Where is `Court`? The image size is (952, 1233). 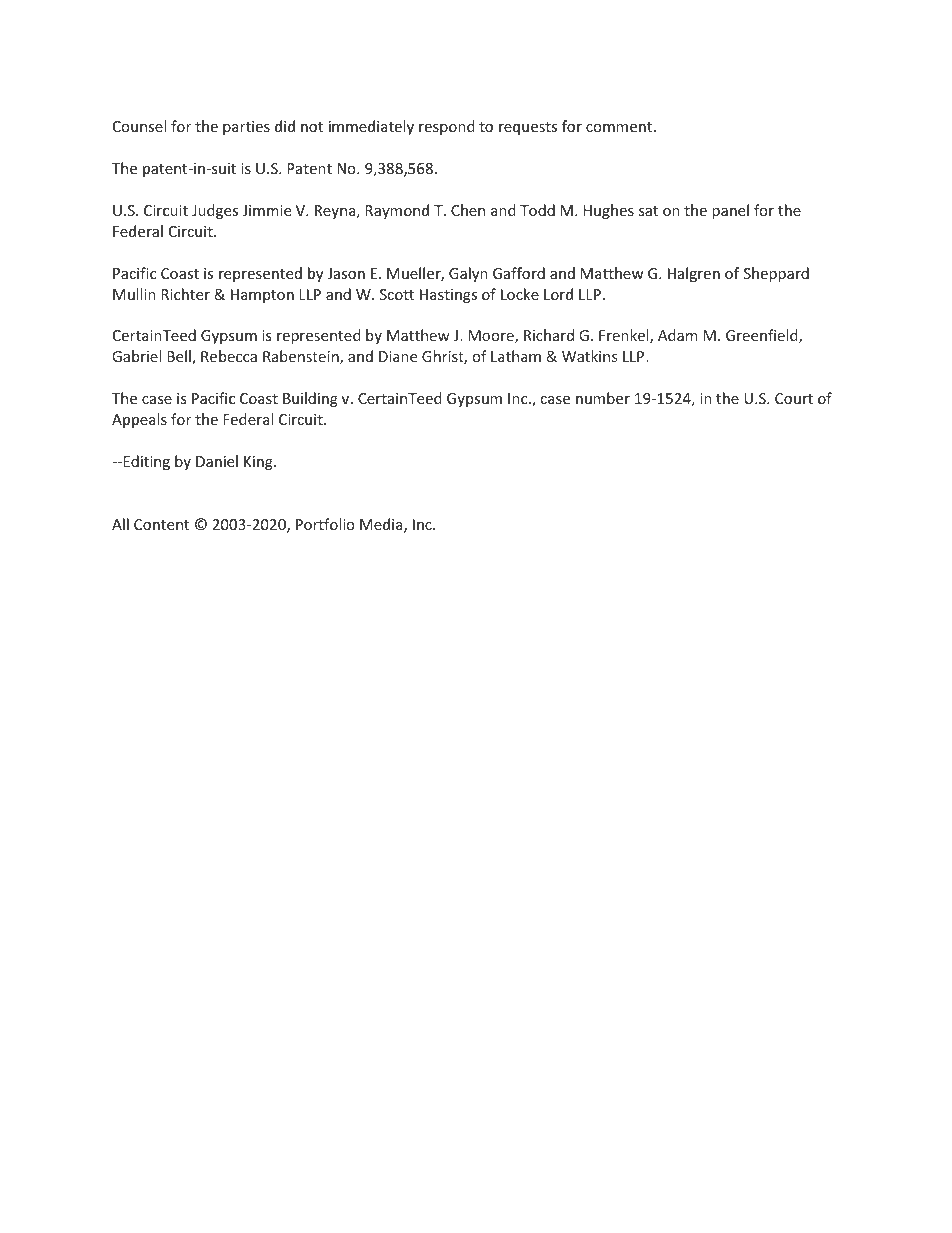 Court is located at coordinates (794, 398).
